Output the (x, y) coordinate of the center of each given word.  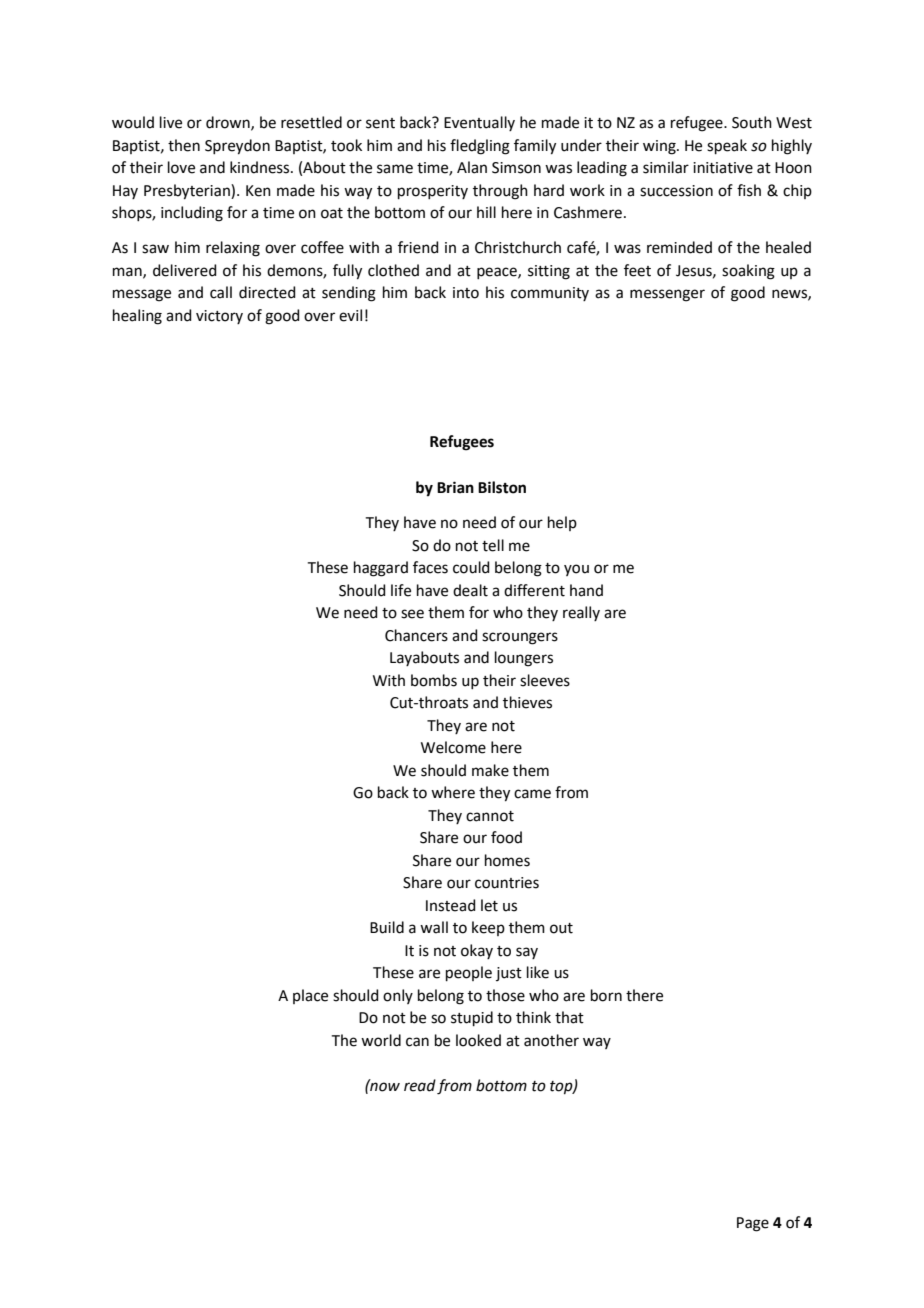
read (420, 1085)
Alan (472, 167)
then (184, 145)
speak (727, 146)
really (581, 613)
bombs (434, 680)
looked (478, 1040)
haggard (381, 569)
